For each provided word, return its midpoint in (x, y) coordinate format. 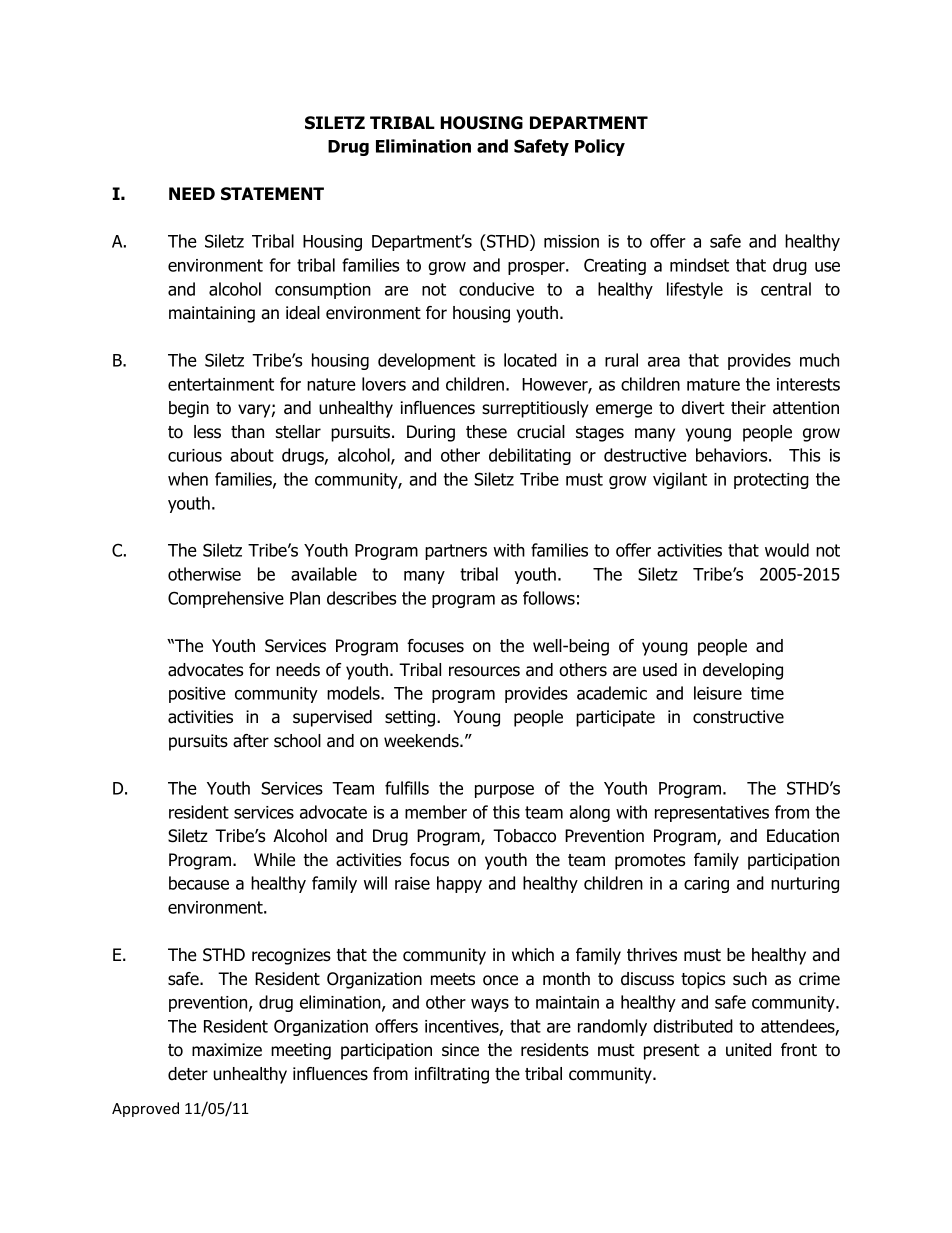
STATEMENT (272, 194)
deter (188, 1074)
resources (484, 671)
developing (743, 671)
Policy (600, 147)
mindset (699, 265)
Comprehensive (226, 599)
